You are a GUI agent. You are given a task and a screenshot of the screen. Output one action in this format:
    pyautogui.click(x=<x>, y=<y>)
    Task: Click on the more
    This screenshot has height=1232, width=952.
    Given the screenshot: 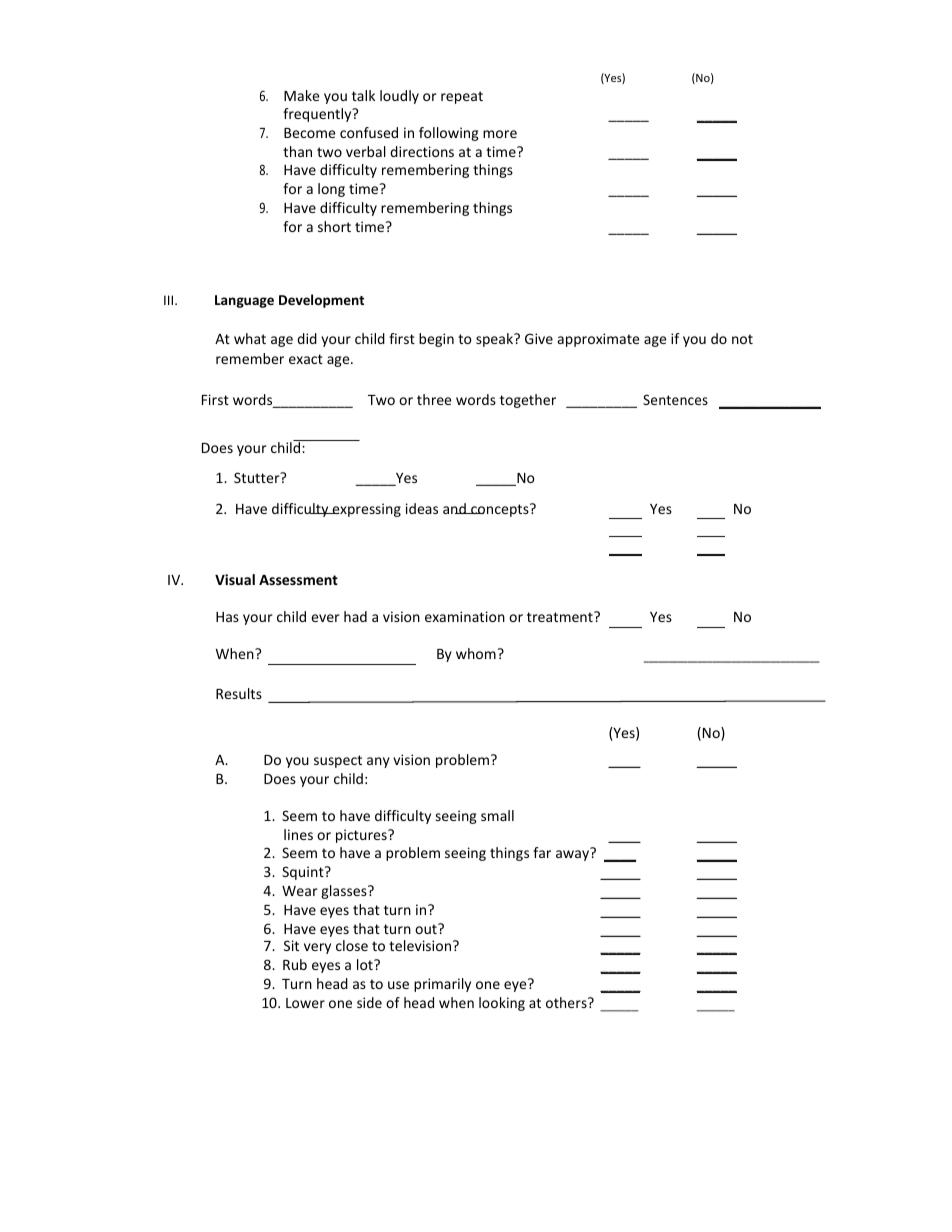 What is the action you would take?
    pyautogui.click(x=500, y=134)
